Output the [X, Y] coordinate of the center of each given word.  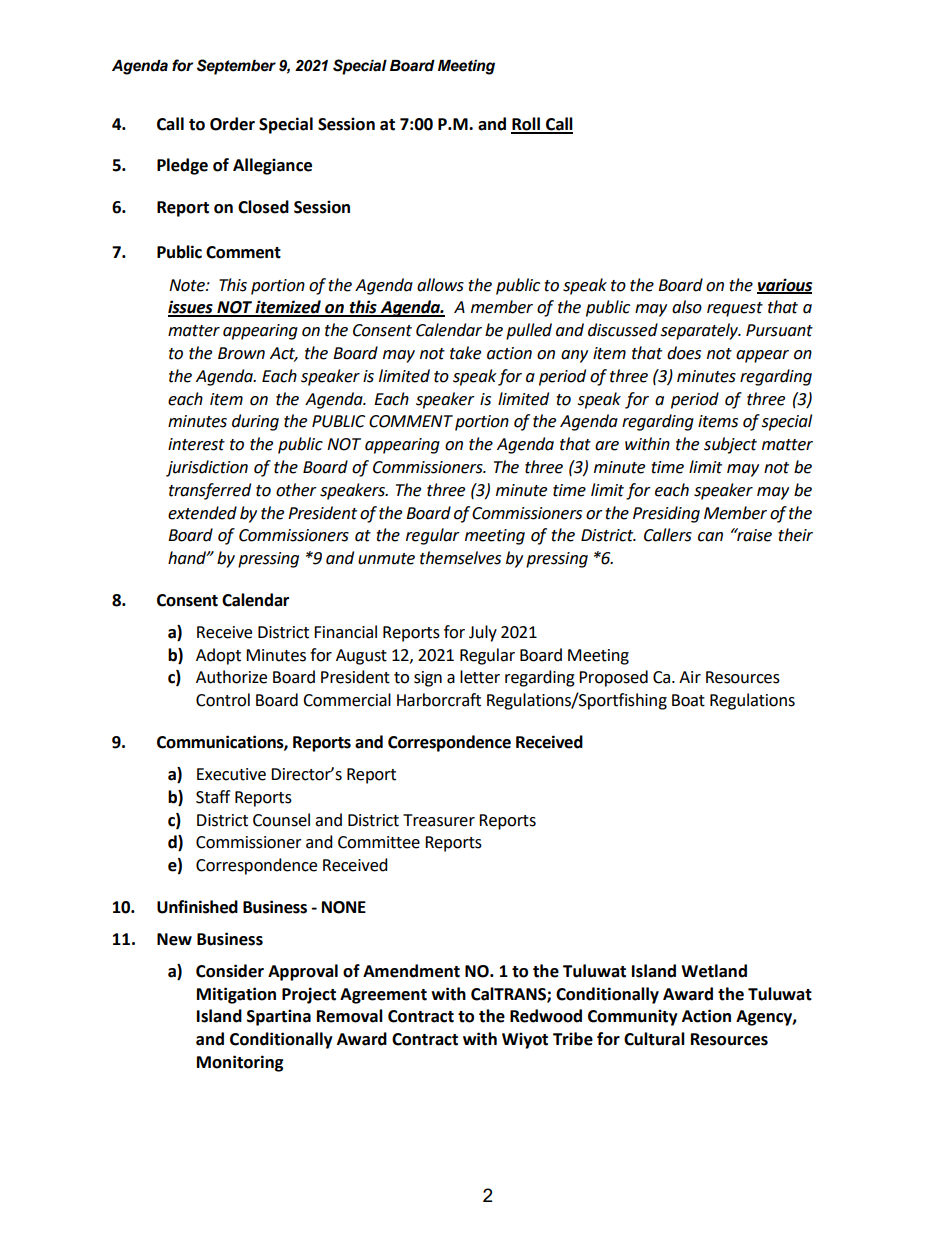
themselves [460, 558]
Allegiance [272, 166]
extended [202, 513]
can [710, 537]
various [784, 285]
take [465, 353]
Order [232, 124]
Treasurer [439, 820]
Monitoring [240, 1063]
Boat [688, 700]
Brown [241, 353]
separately [700, 331]
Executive [231, 774]
